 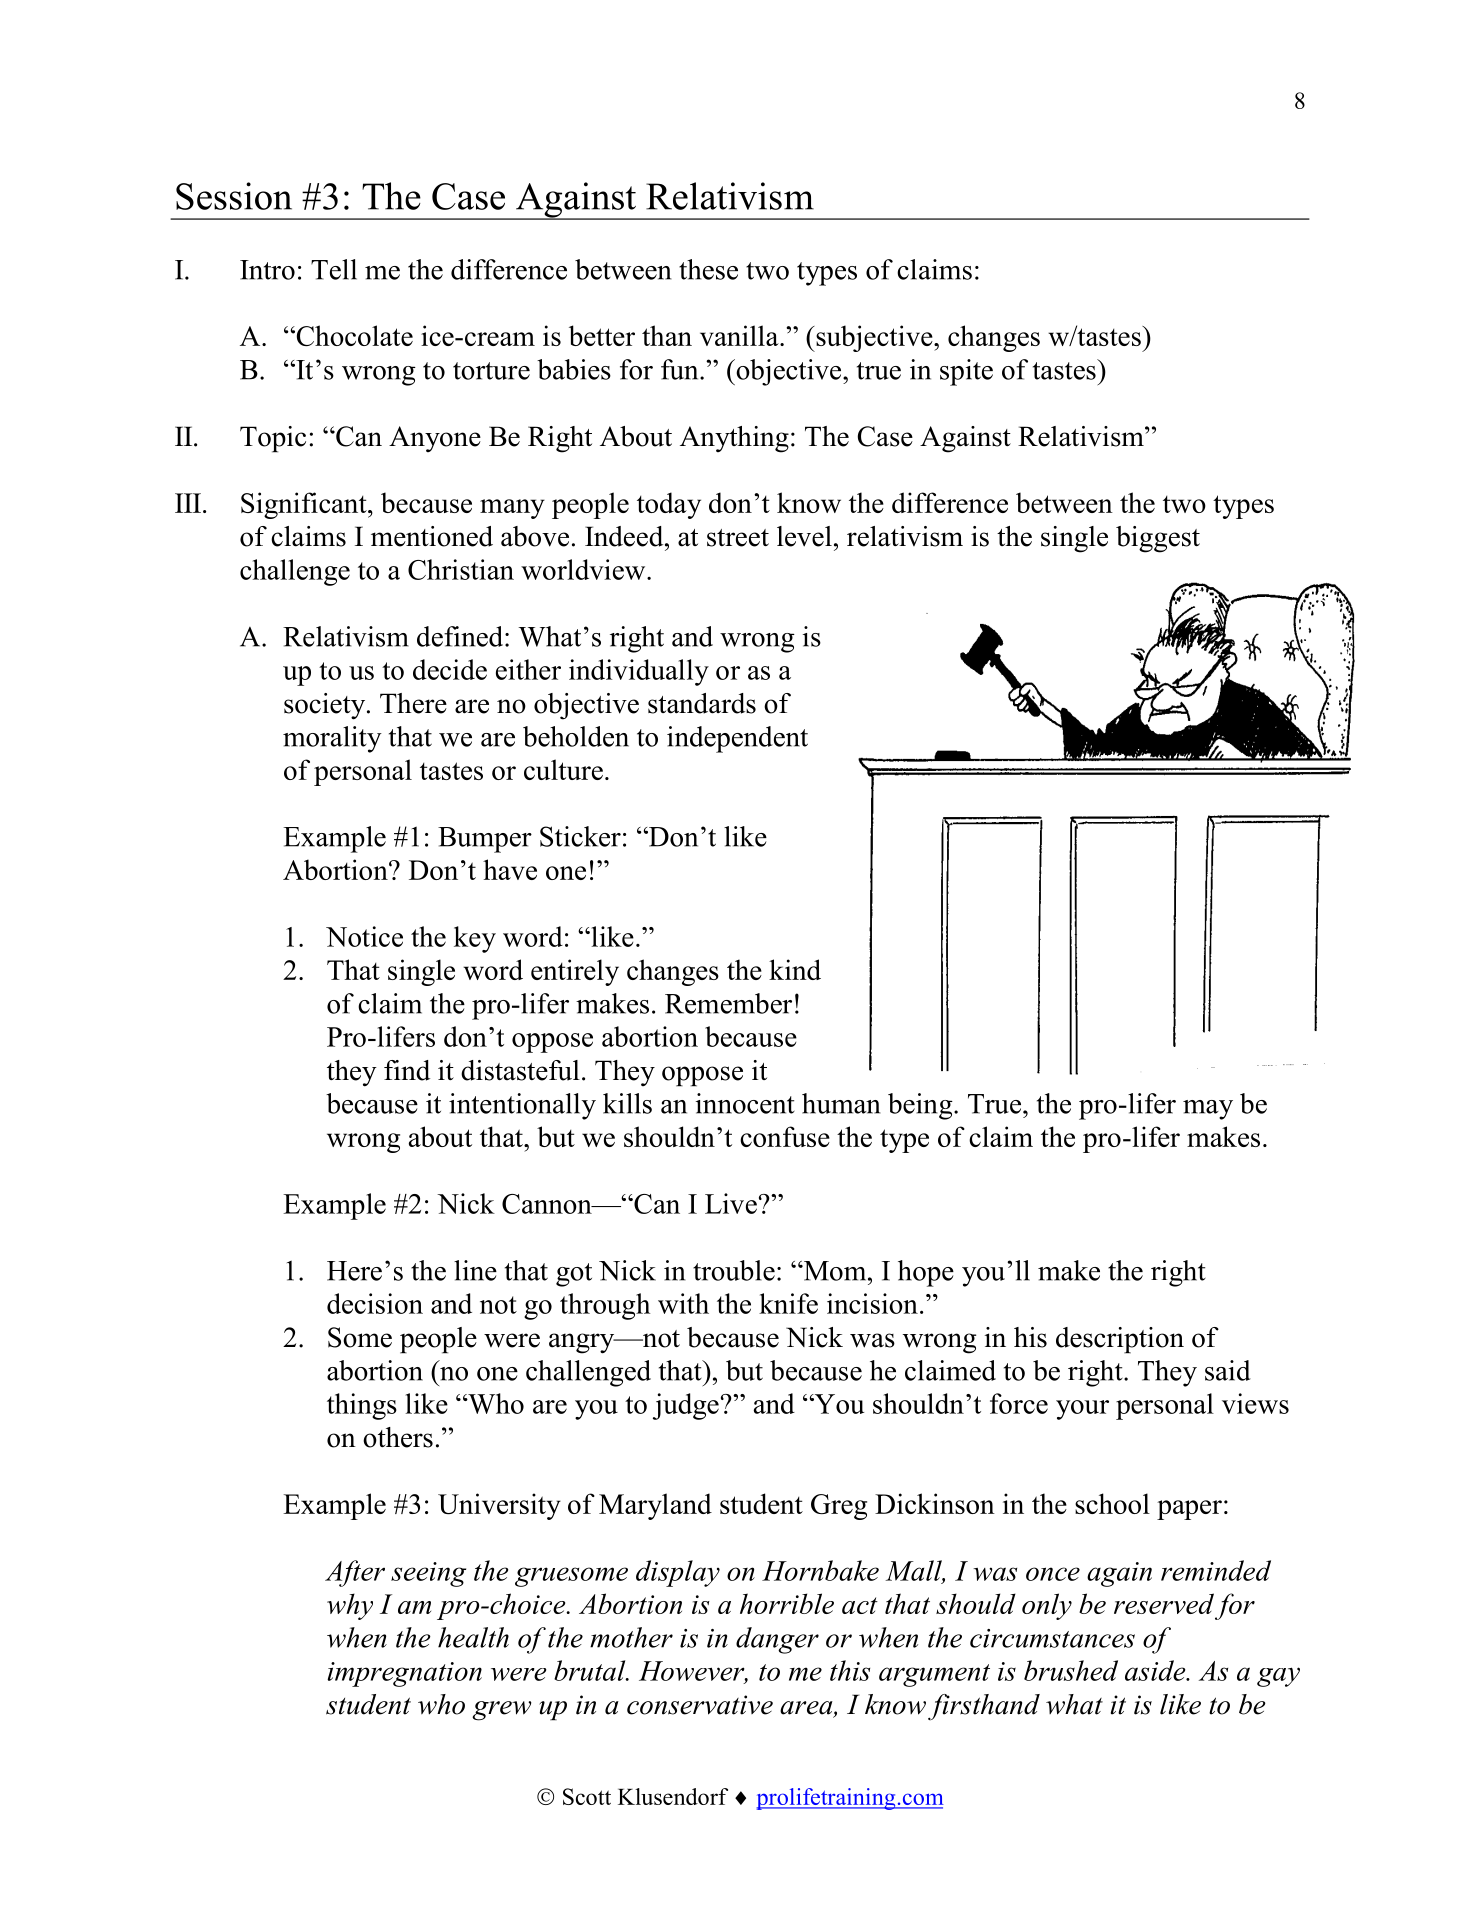 What do you see at coordinates (432, 536) in the image?
I see `mentioned` at bounding box center [432, 536].
